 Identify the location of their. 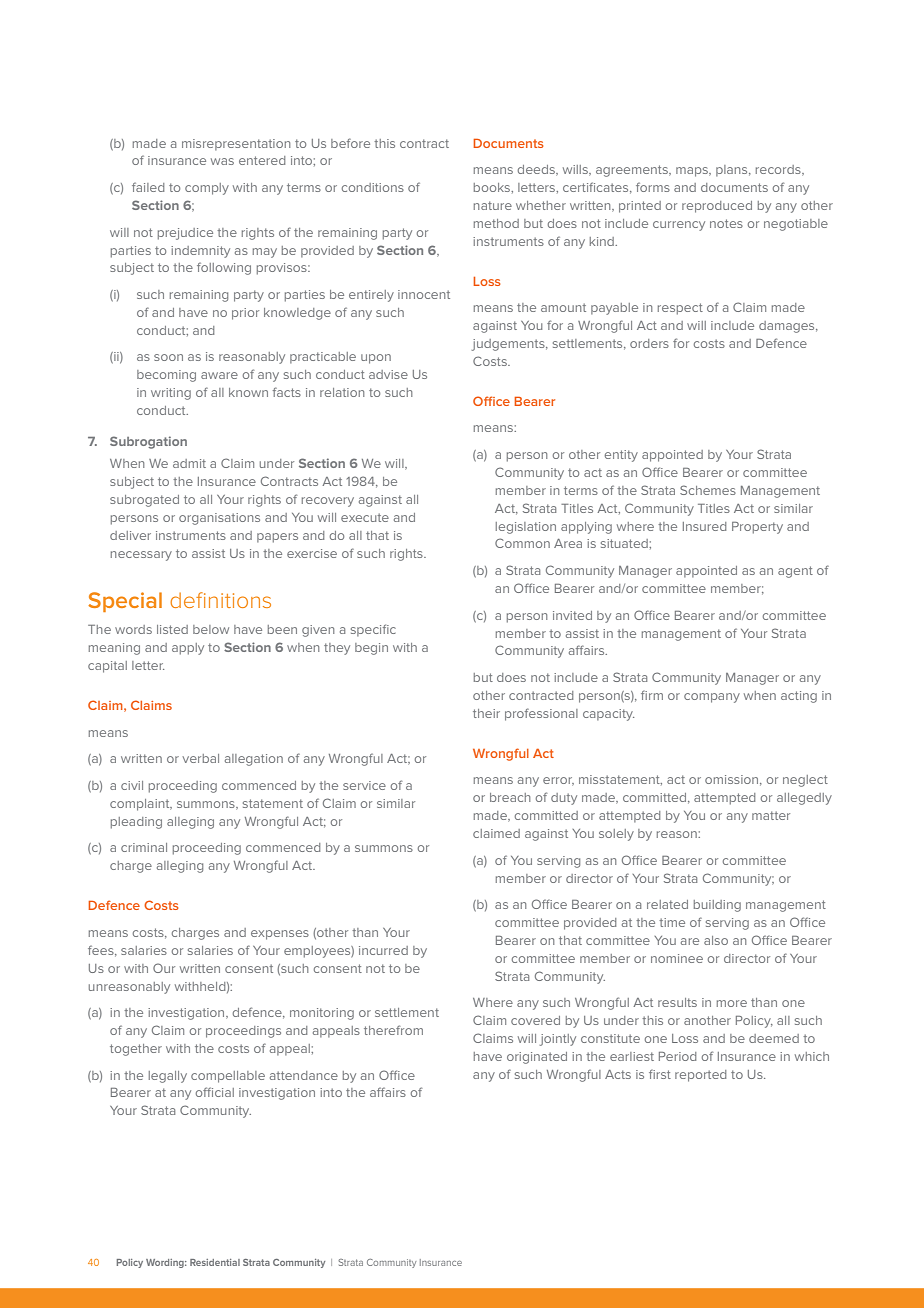
(486, 713).
